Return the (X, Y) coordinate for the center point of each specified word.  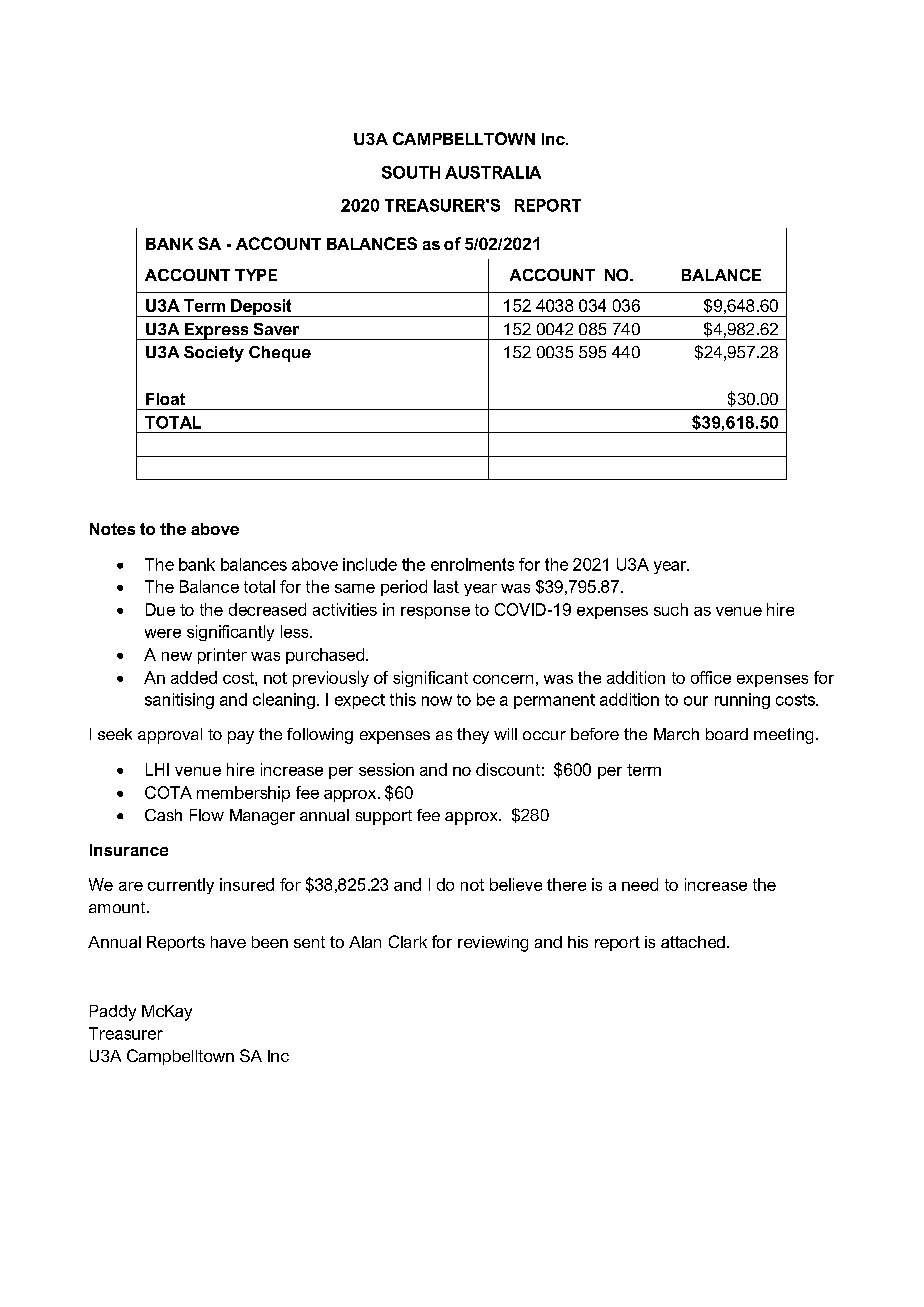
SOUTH (411, 172)
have (228, 942)
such (671, 609)
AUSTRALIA (493, 172)
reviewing (493, 944)
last (446, 586)
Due (160, 609)
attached (693, 942)
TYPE (256, 275)
